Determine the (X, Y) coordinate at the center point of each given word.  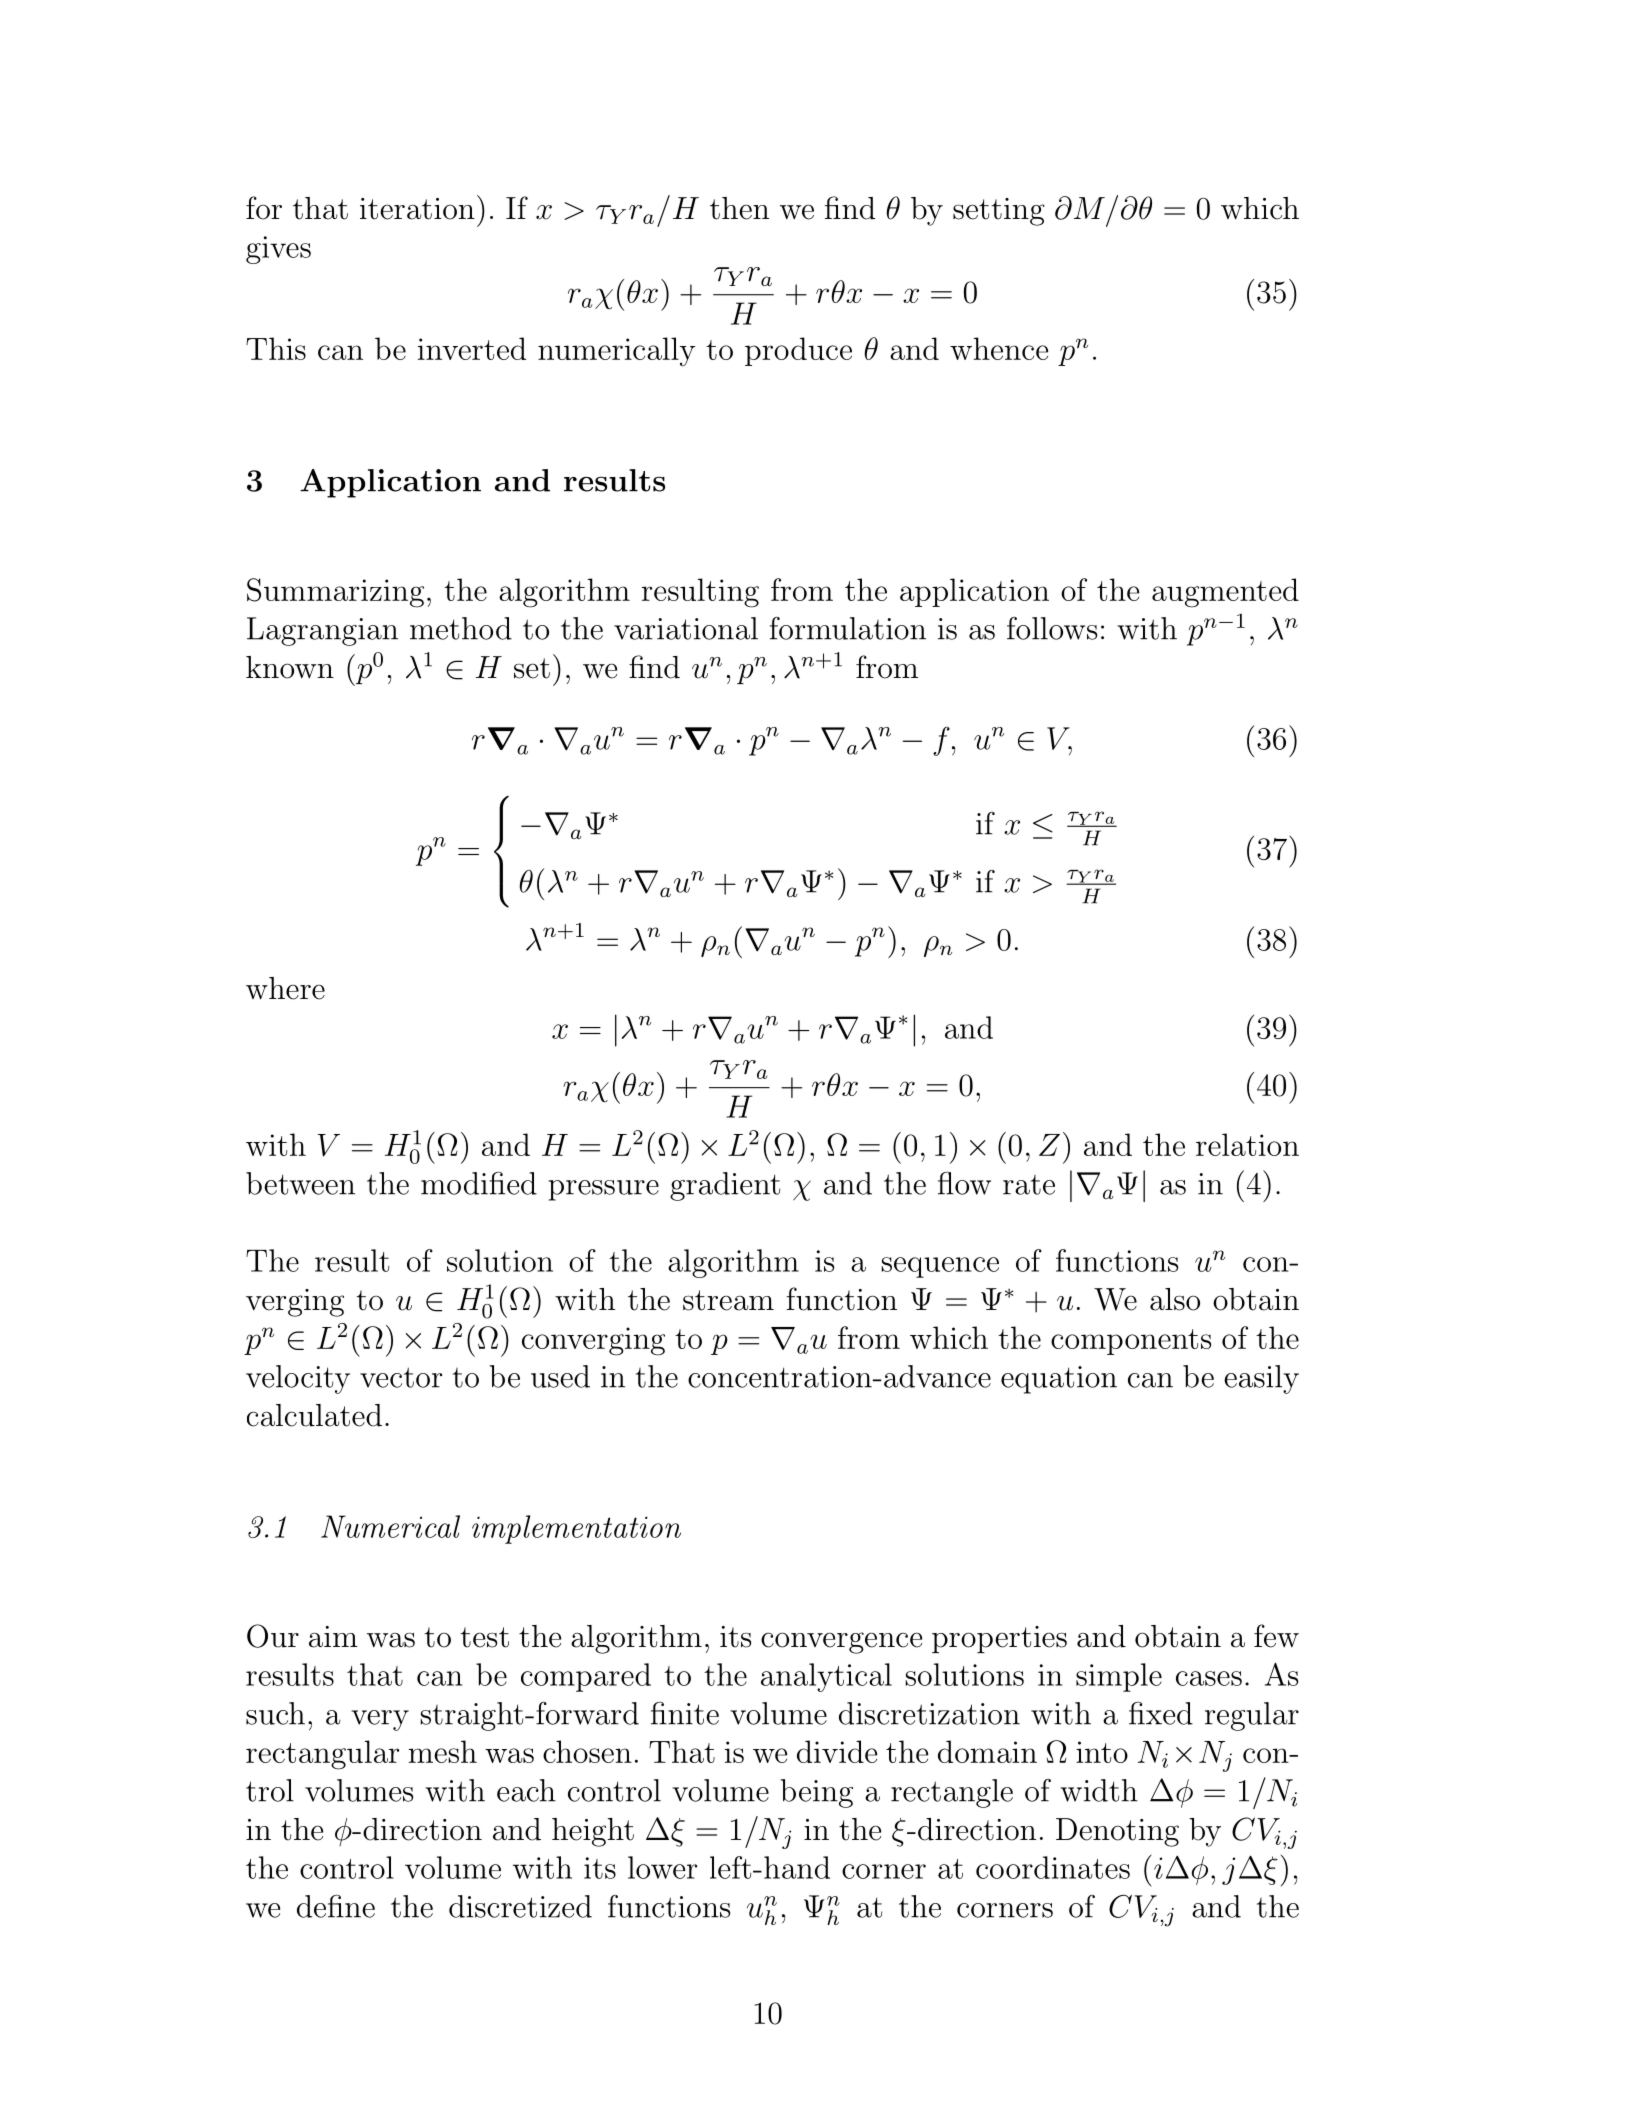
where (285, 988)
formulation (848, 628)
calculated (314, 1415)
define (336, 1906)
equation (1059, 1380)
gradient (725, 1186)
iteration (417, 209)
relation (1247, 1144)
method (461, 628)
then (739, 208)
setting (999, 212)
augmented (1225, 593)
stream (728, 1300)
